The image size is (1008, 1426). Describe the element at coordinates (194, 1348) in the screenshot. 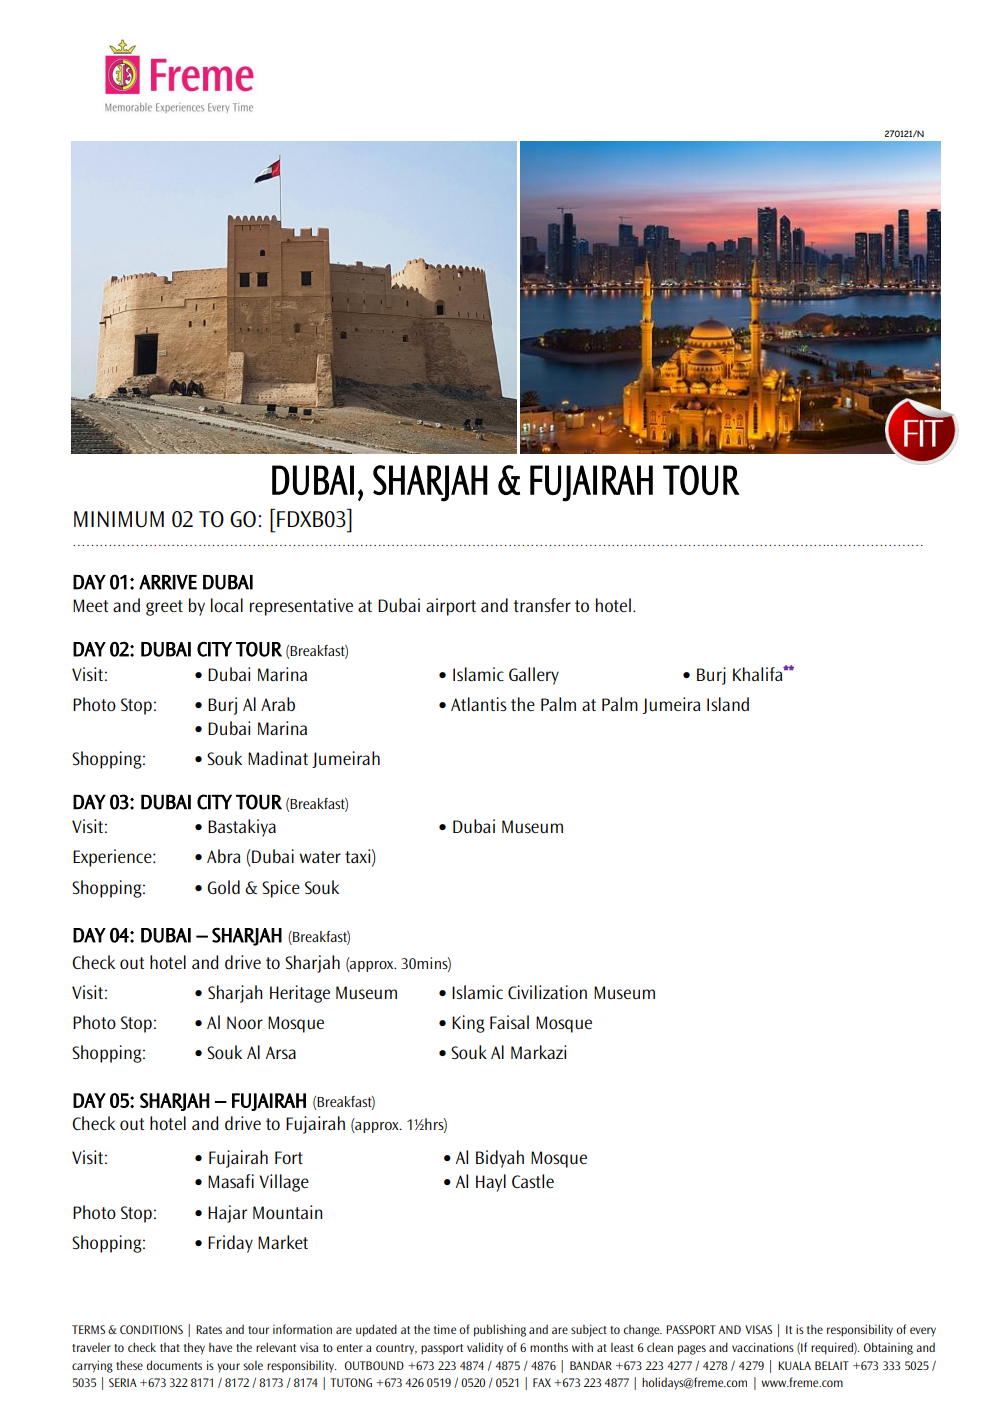

I see `they` at that location.
